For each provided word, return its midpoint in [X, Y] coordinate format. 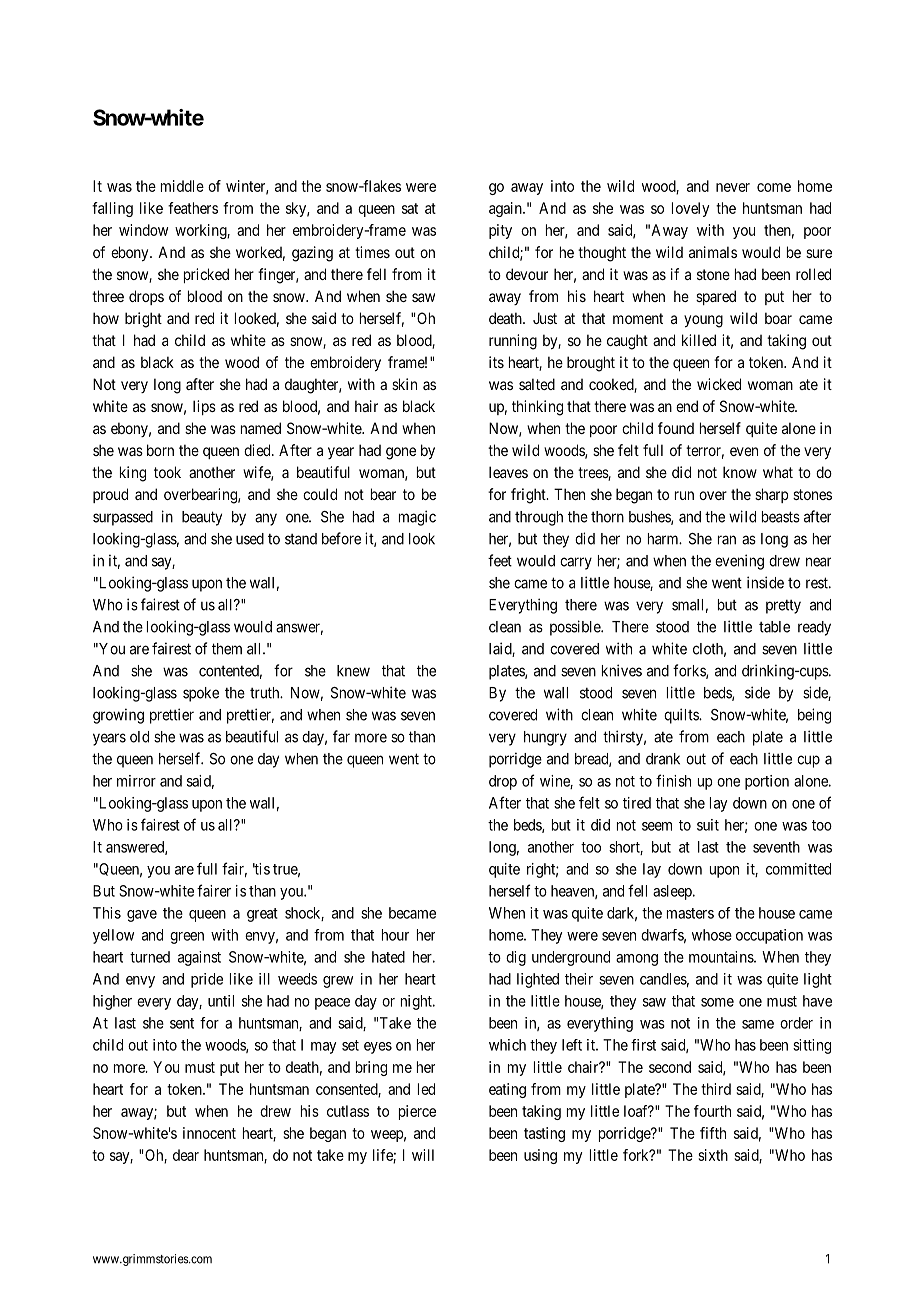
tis [261, 869]
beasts [781, 517]
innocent [209, 1133]
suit [708, 825]
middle [182, 186]
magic [417, 518]
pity [500, 231]
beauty [202, 518]
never [733, 187]
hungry [545, 738]
